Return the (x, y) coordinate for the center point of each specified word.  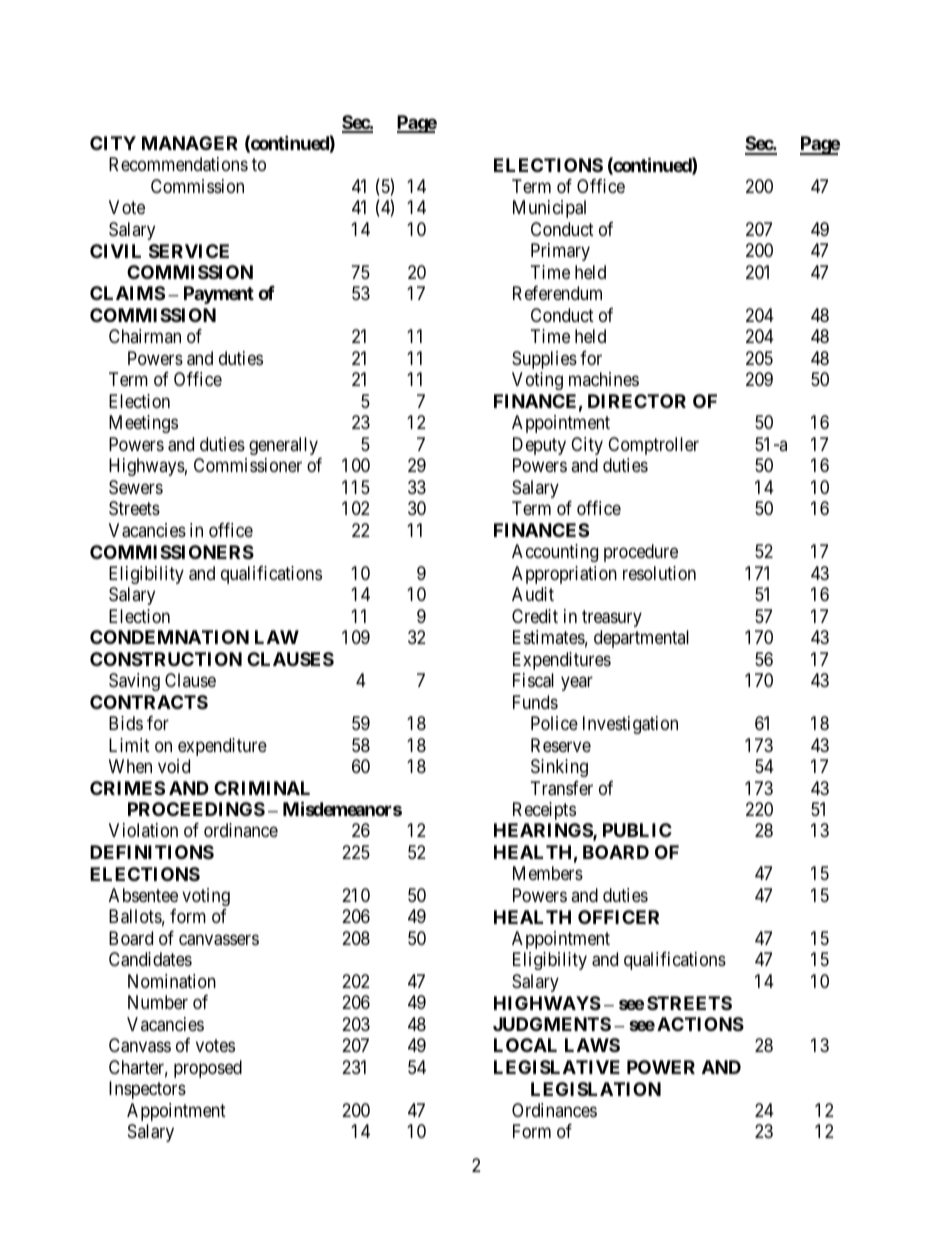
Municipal (549, 209)
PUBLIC (637, 830)
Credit (535, 616)
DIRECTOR (637, 401)
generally (283, 446)
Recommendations (178, 164)
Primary (560, 252)
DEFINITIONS (152, 852)
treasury (612, 618)
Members (548, 873)
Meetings (143, 424)
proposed (208, 1069)
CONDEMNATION (169, 637)
